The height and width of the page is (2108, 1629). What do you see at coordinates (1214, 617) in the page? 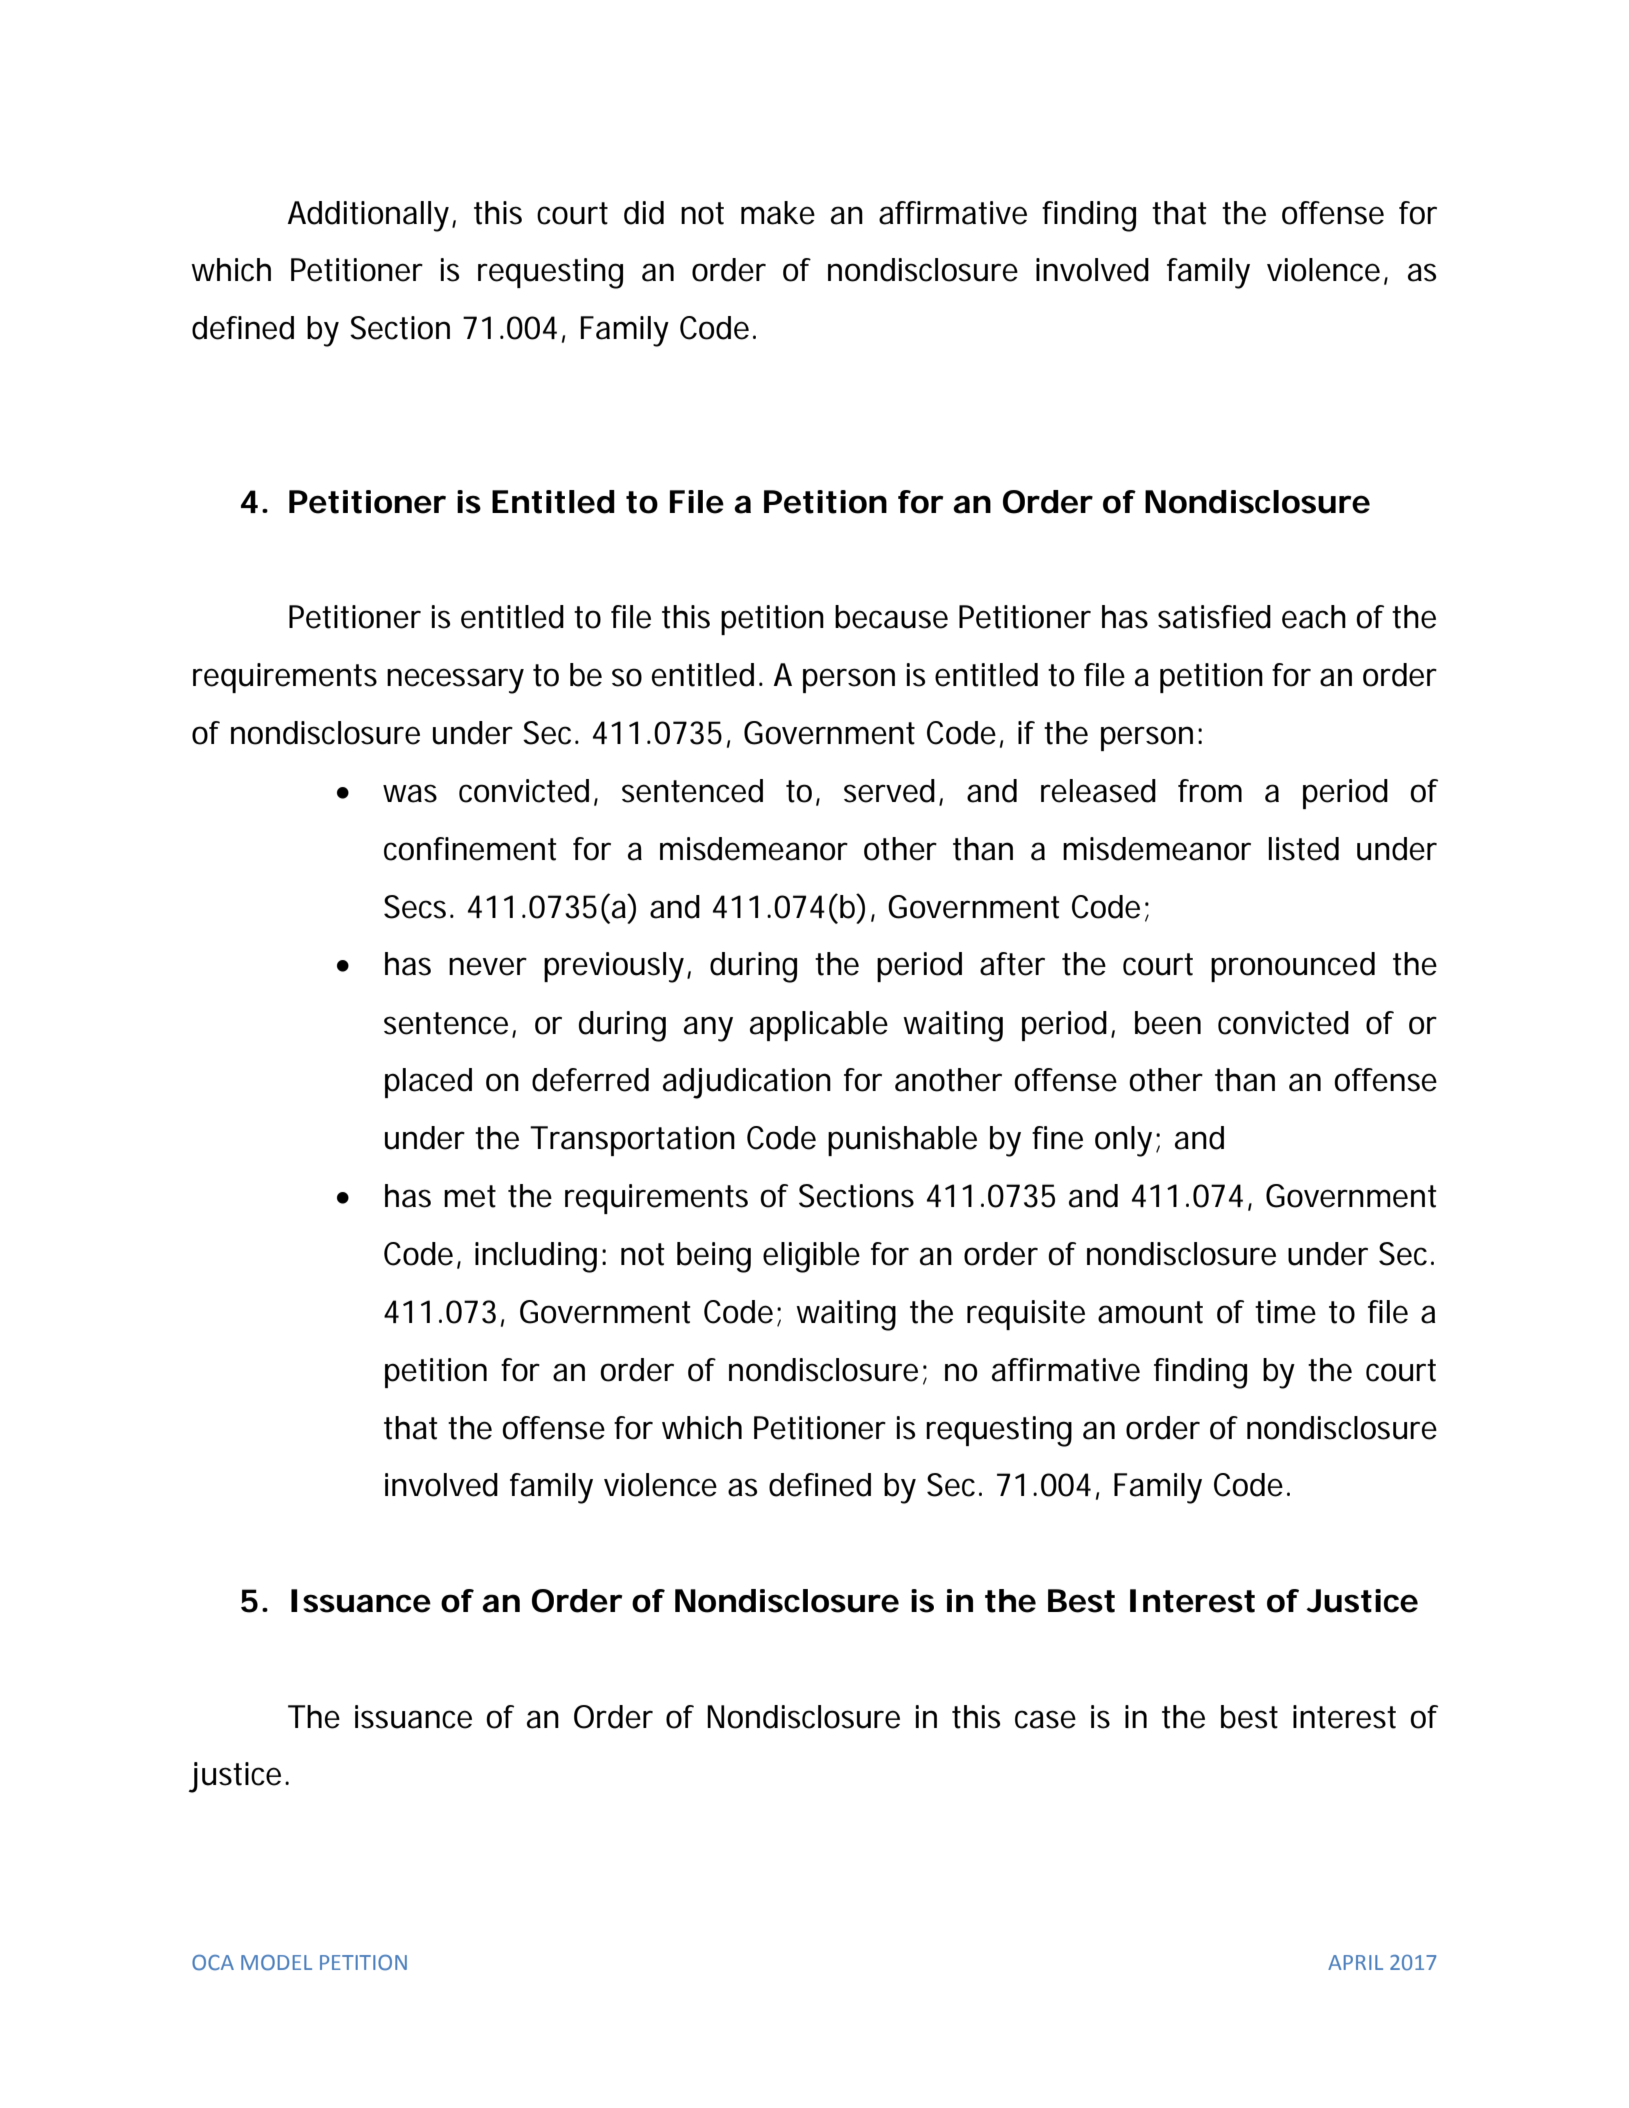
I see `satisfied` at bounding box center [1214, 617].
